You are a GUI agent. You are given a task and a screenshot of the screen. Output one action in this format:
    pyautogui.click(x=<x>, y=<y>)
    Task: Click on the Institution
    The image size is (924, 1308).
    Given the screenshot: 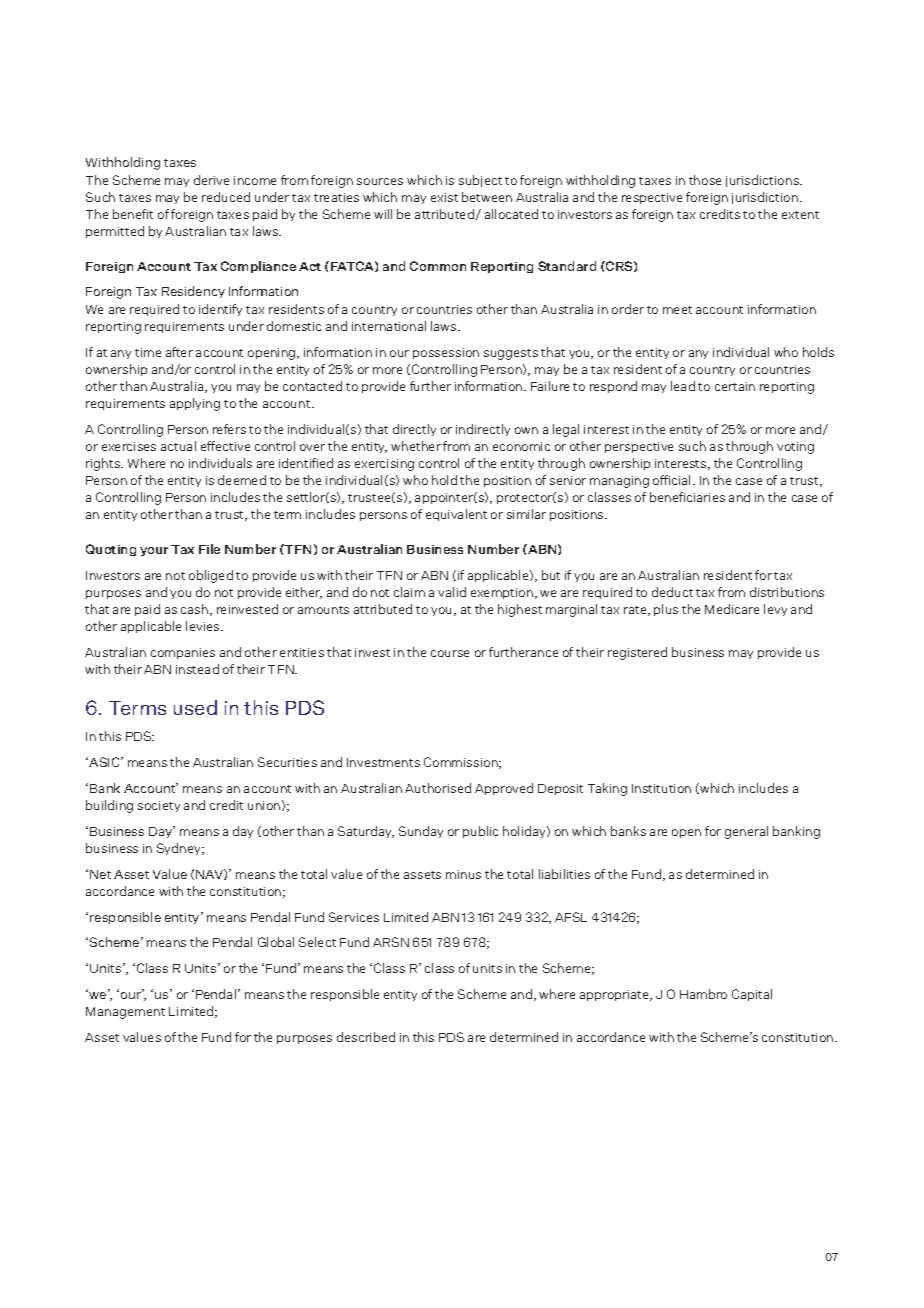 What is the action you would take?
    pyautogui.click(x=661, y=788)
